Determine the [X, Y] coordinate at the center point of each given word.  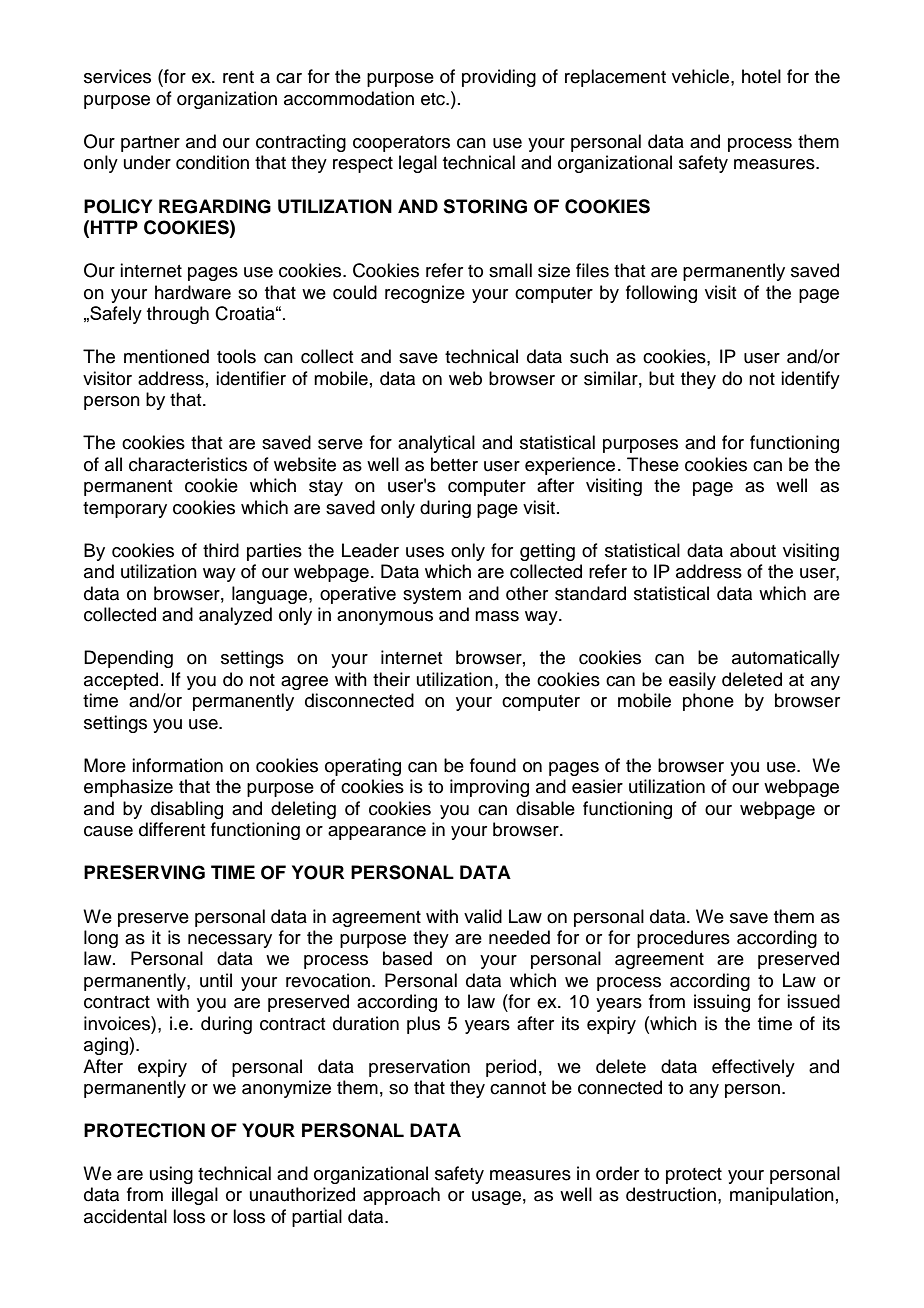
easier [597, 786]
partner [150, 144]
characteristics [188, 464]
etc [434, 99]
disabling [187, 810]
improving [489, 788]
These [653, 464]
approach [401, 1196]
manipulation [782, 1196]
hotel [761, 76]
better [454, 464]
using [171, 1175]
